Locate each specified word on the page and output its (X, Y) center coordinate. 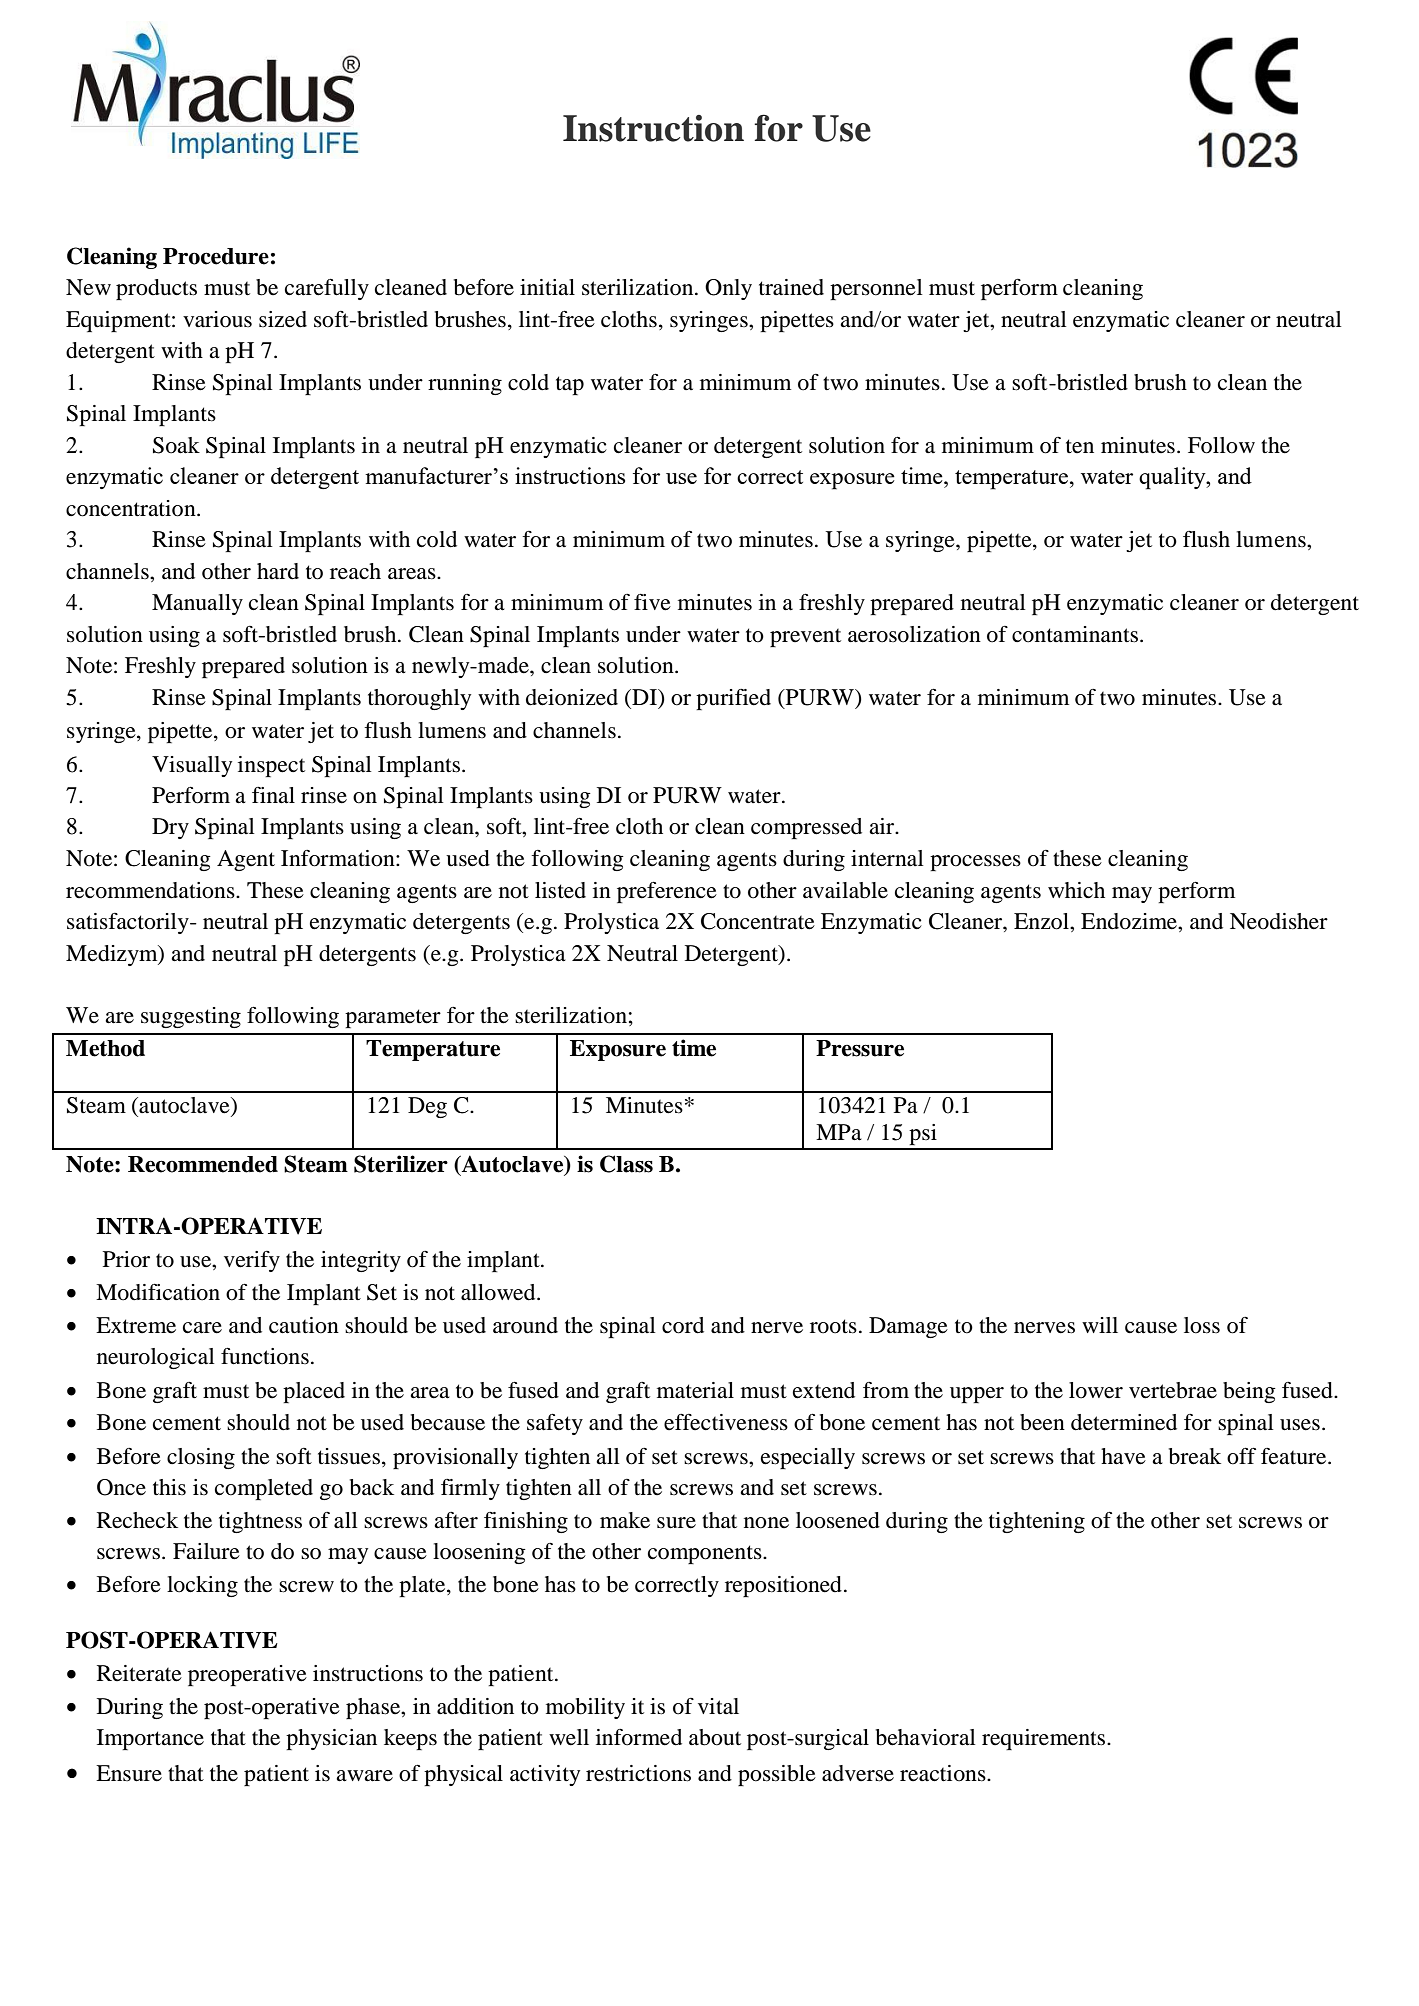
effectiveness (726, 1422)
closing (201, 1458)
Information (339, 858)
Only (728, 289)
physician (331, 1739)
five (652, 602)
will (1100, 1325)
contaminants (1076, 634)
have (1123, 1456)
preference (667, 892)
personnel (876, 289)
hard (278, 571)
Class (626, 1164)
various (217, 319)
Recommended (203, 1164)
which (1076, 890)
